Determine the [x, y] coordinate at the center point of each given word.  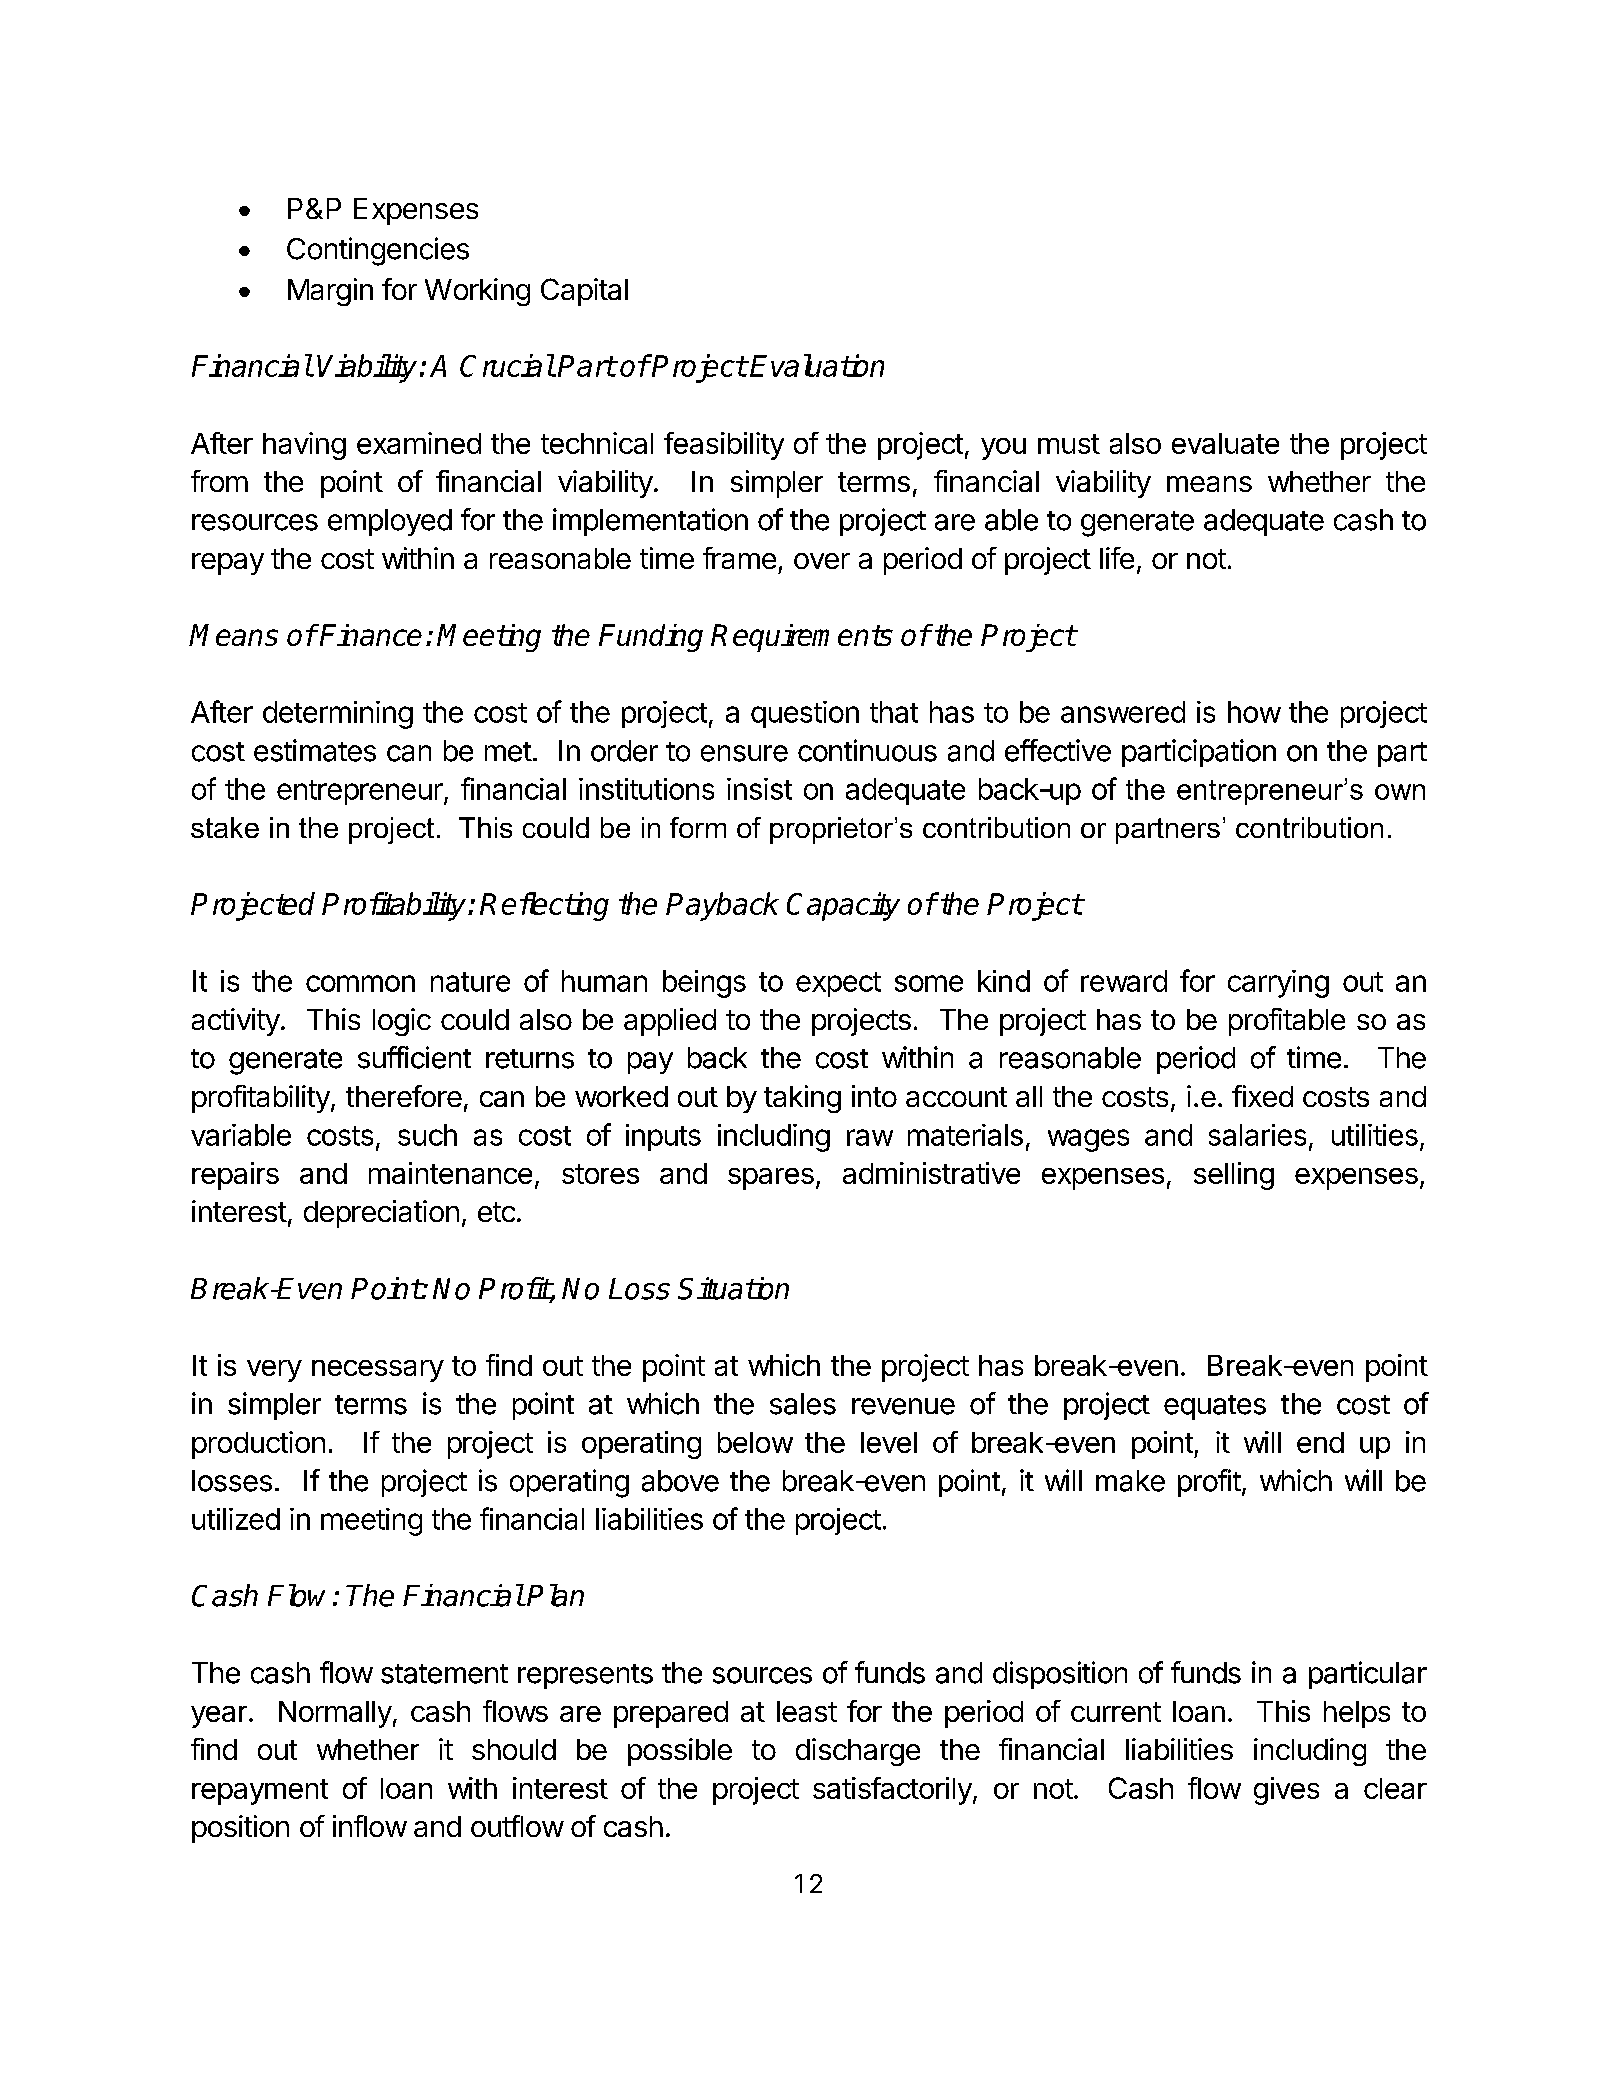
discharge [858, 1752]
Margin [330, 292]
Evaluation [817, 365]
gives [1286, 1791]
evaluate [1225, 443]
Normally [335, 1714]
